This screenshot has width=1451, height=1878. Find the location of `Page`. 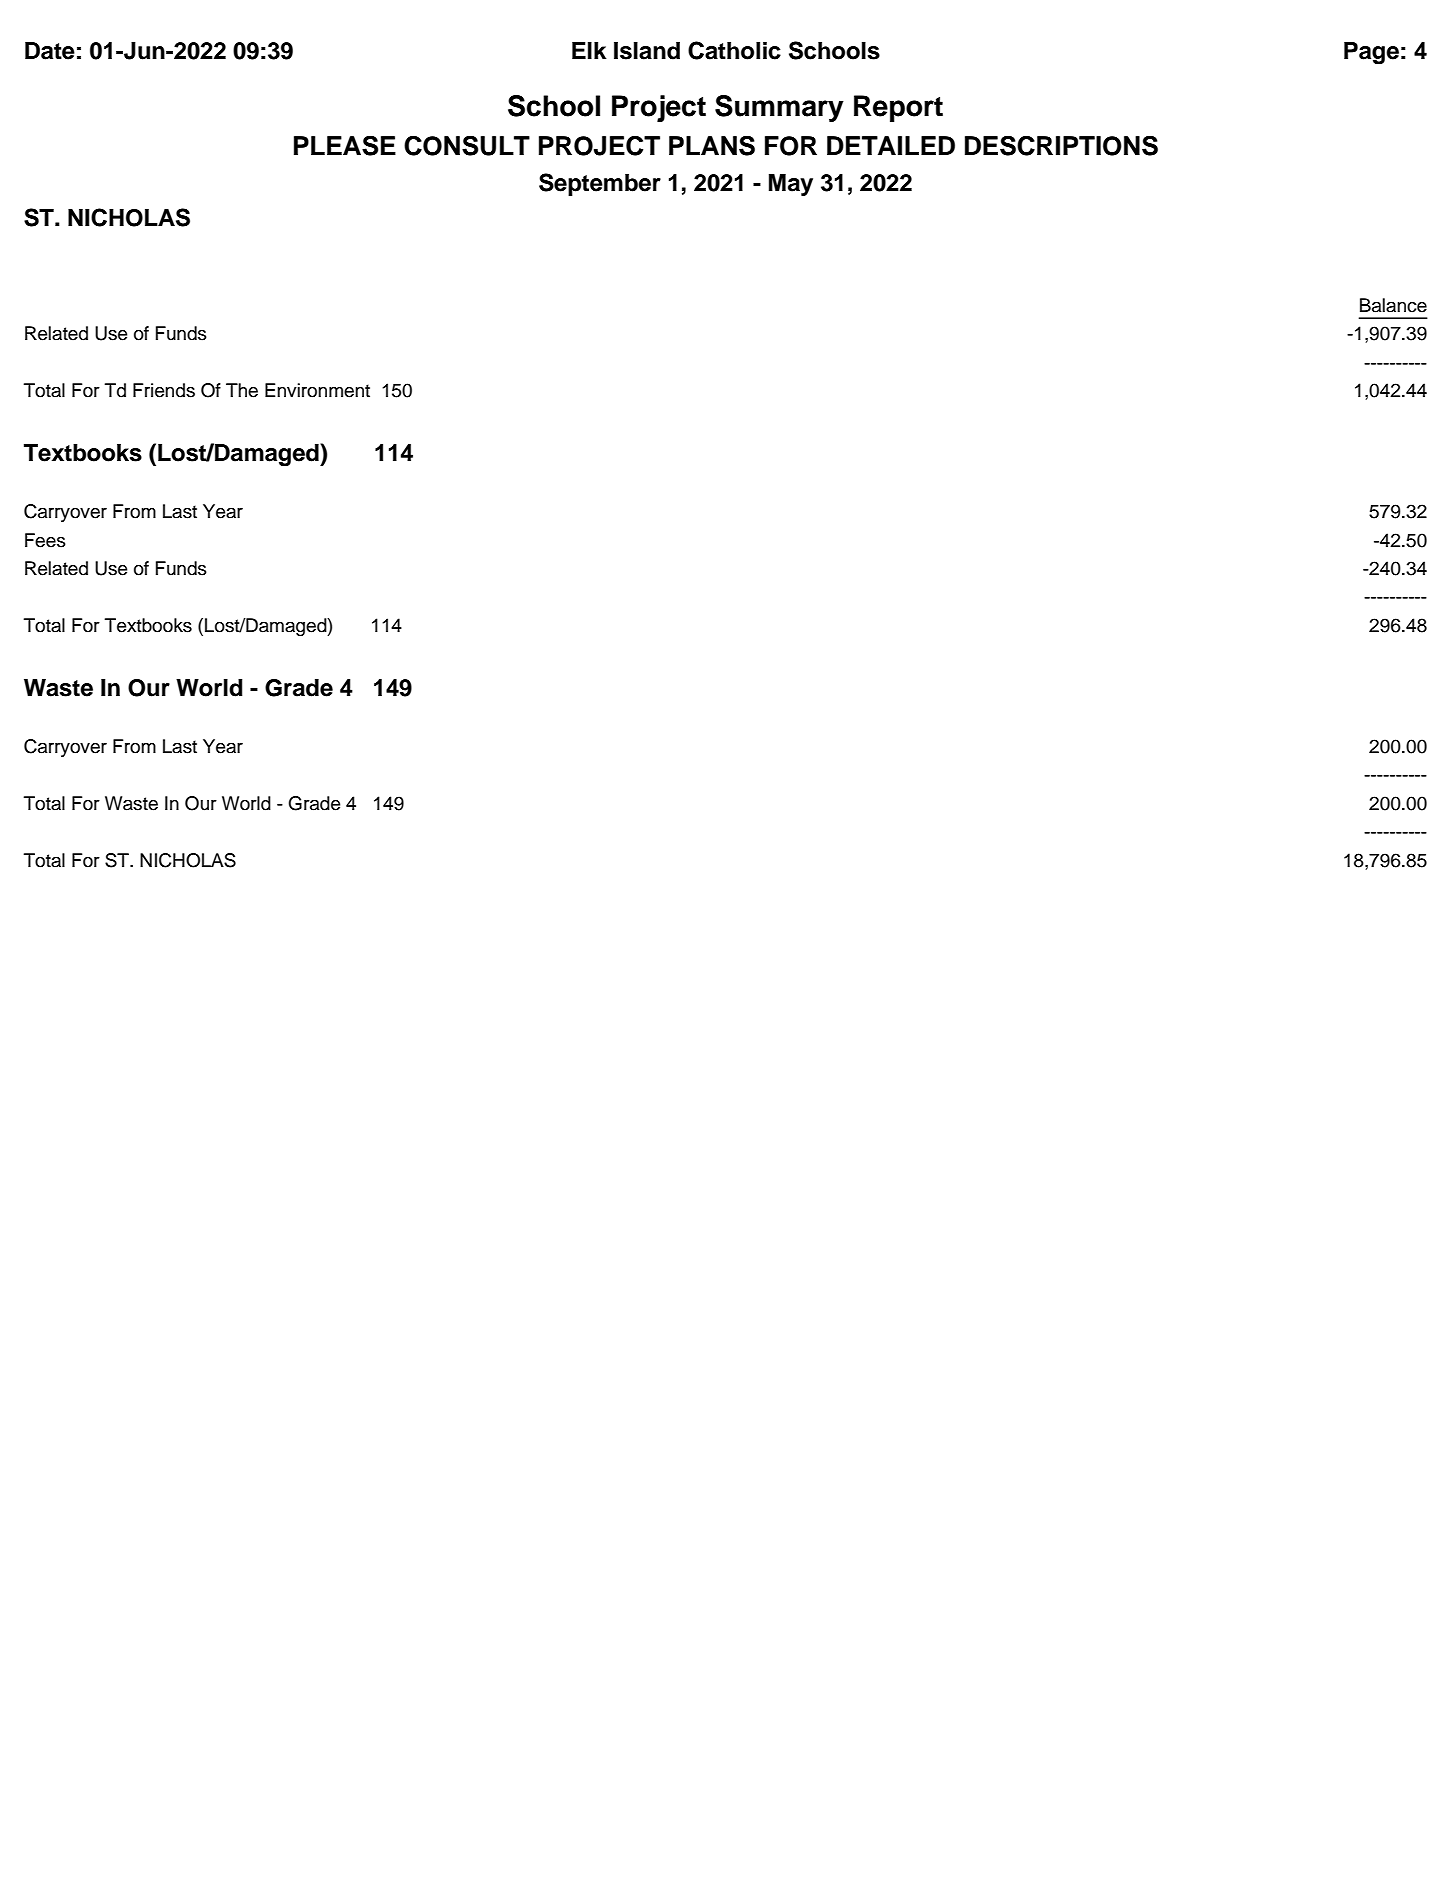

Page is located at coordinates (1371, 53).
